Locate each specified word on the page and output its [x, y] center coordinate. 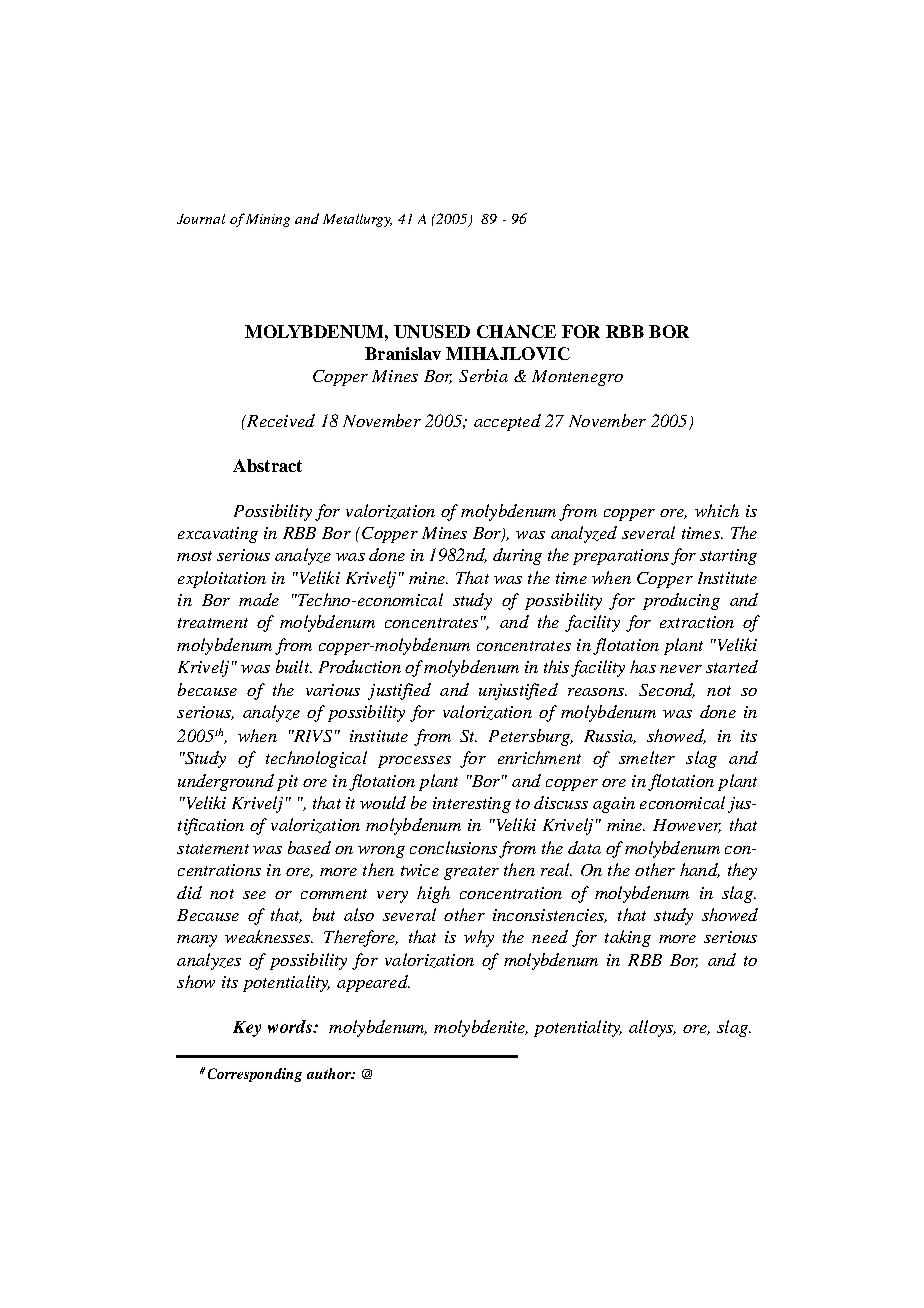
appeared [373, 983]
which [717, 510]
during [517, 556]
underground [226, 782]
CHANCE [516, 331]
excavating [218, 535]
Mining [268, 220]
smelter [647, 757]
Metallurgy [357, 220]
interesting [472, 805]
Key [247, 1029]
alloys [652, 1028]
